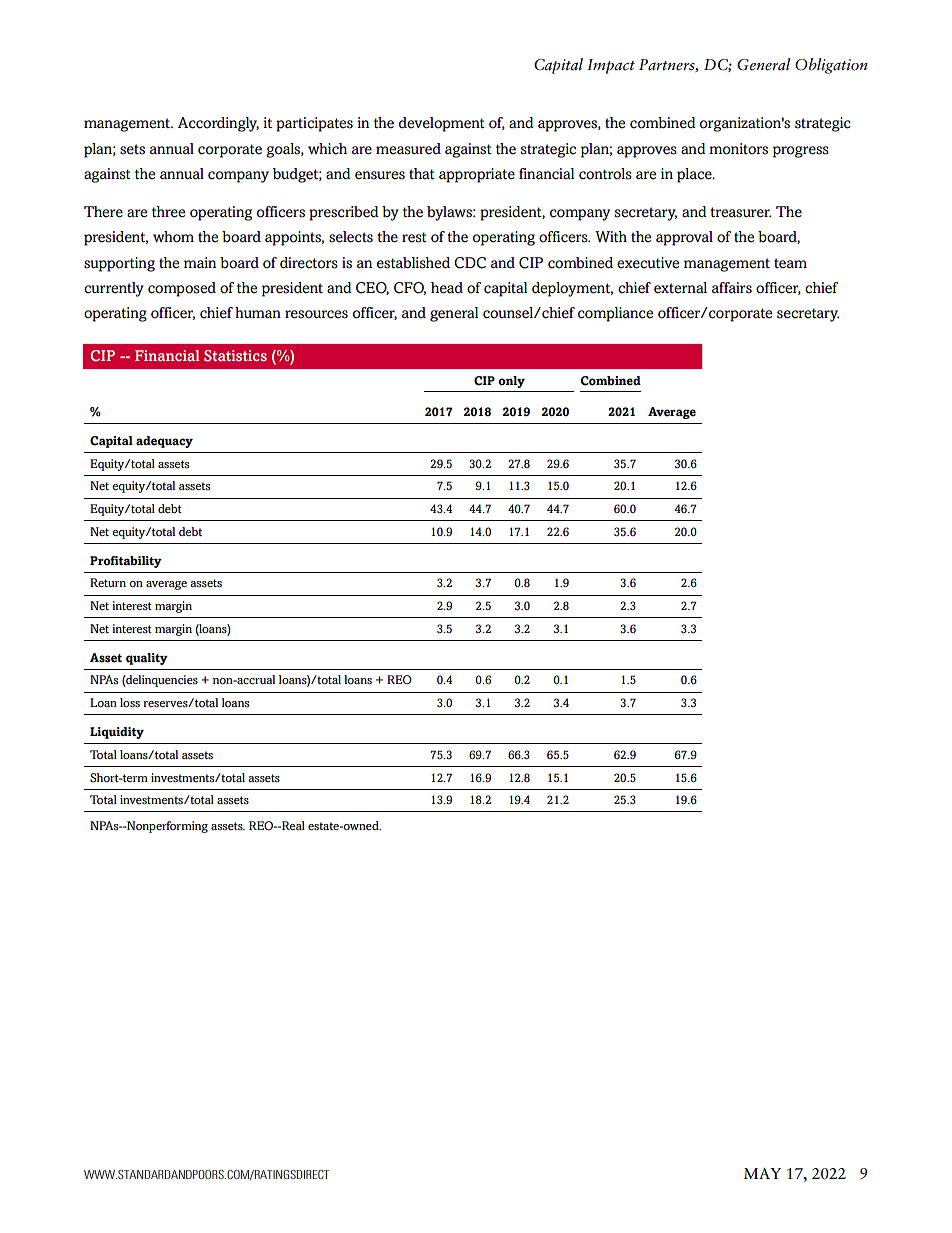 The image size is (952, 1233). I want to click on Liquidity, so click(117, 733).
